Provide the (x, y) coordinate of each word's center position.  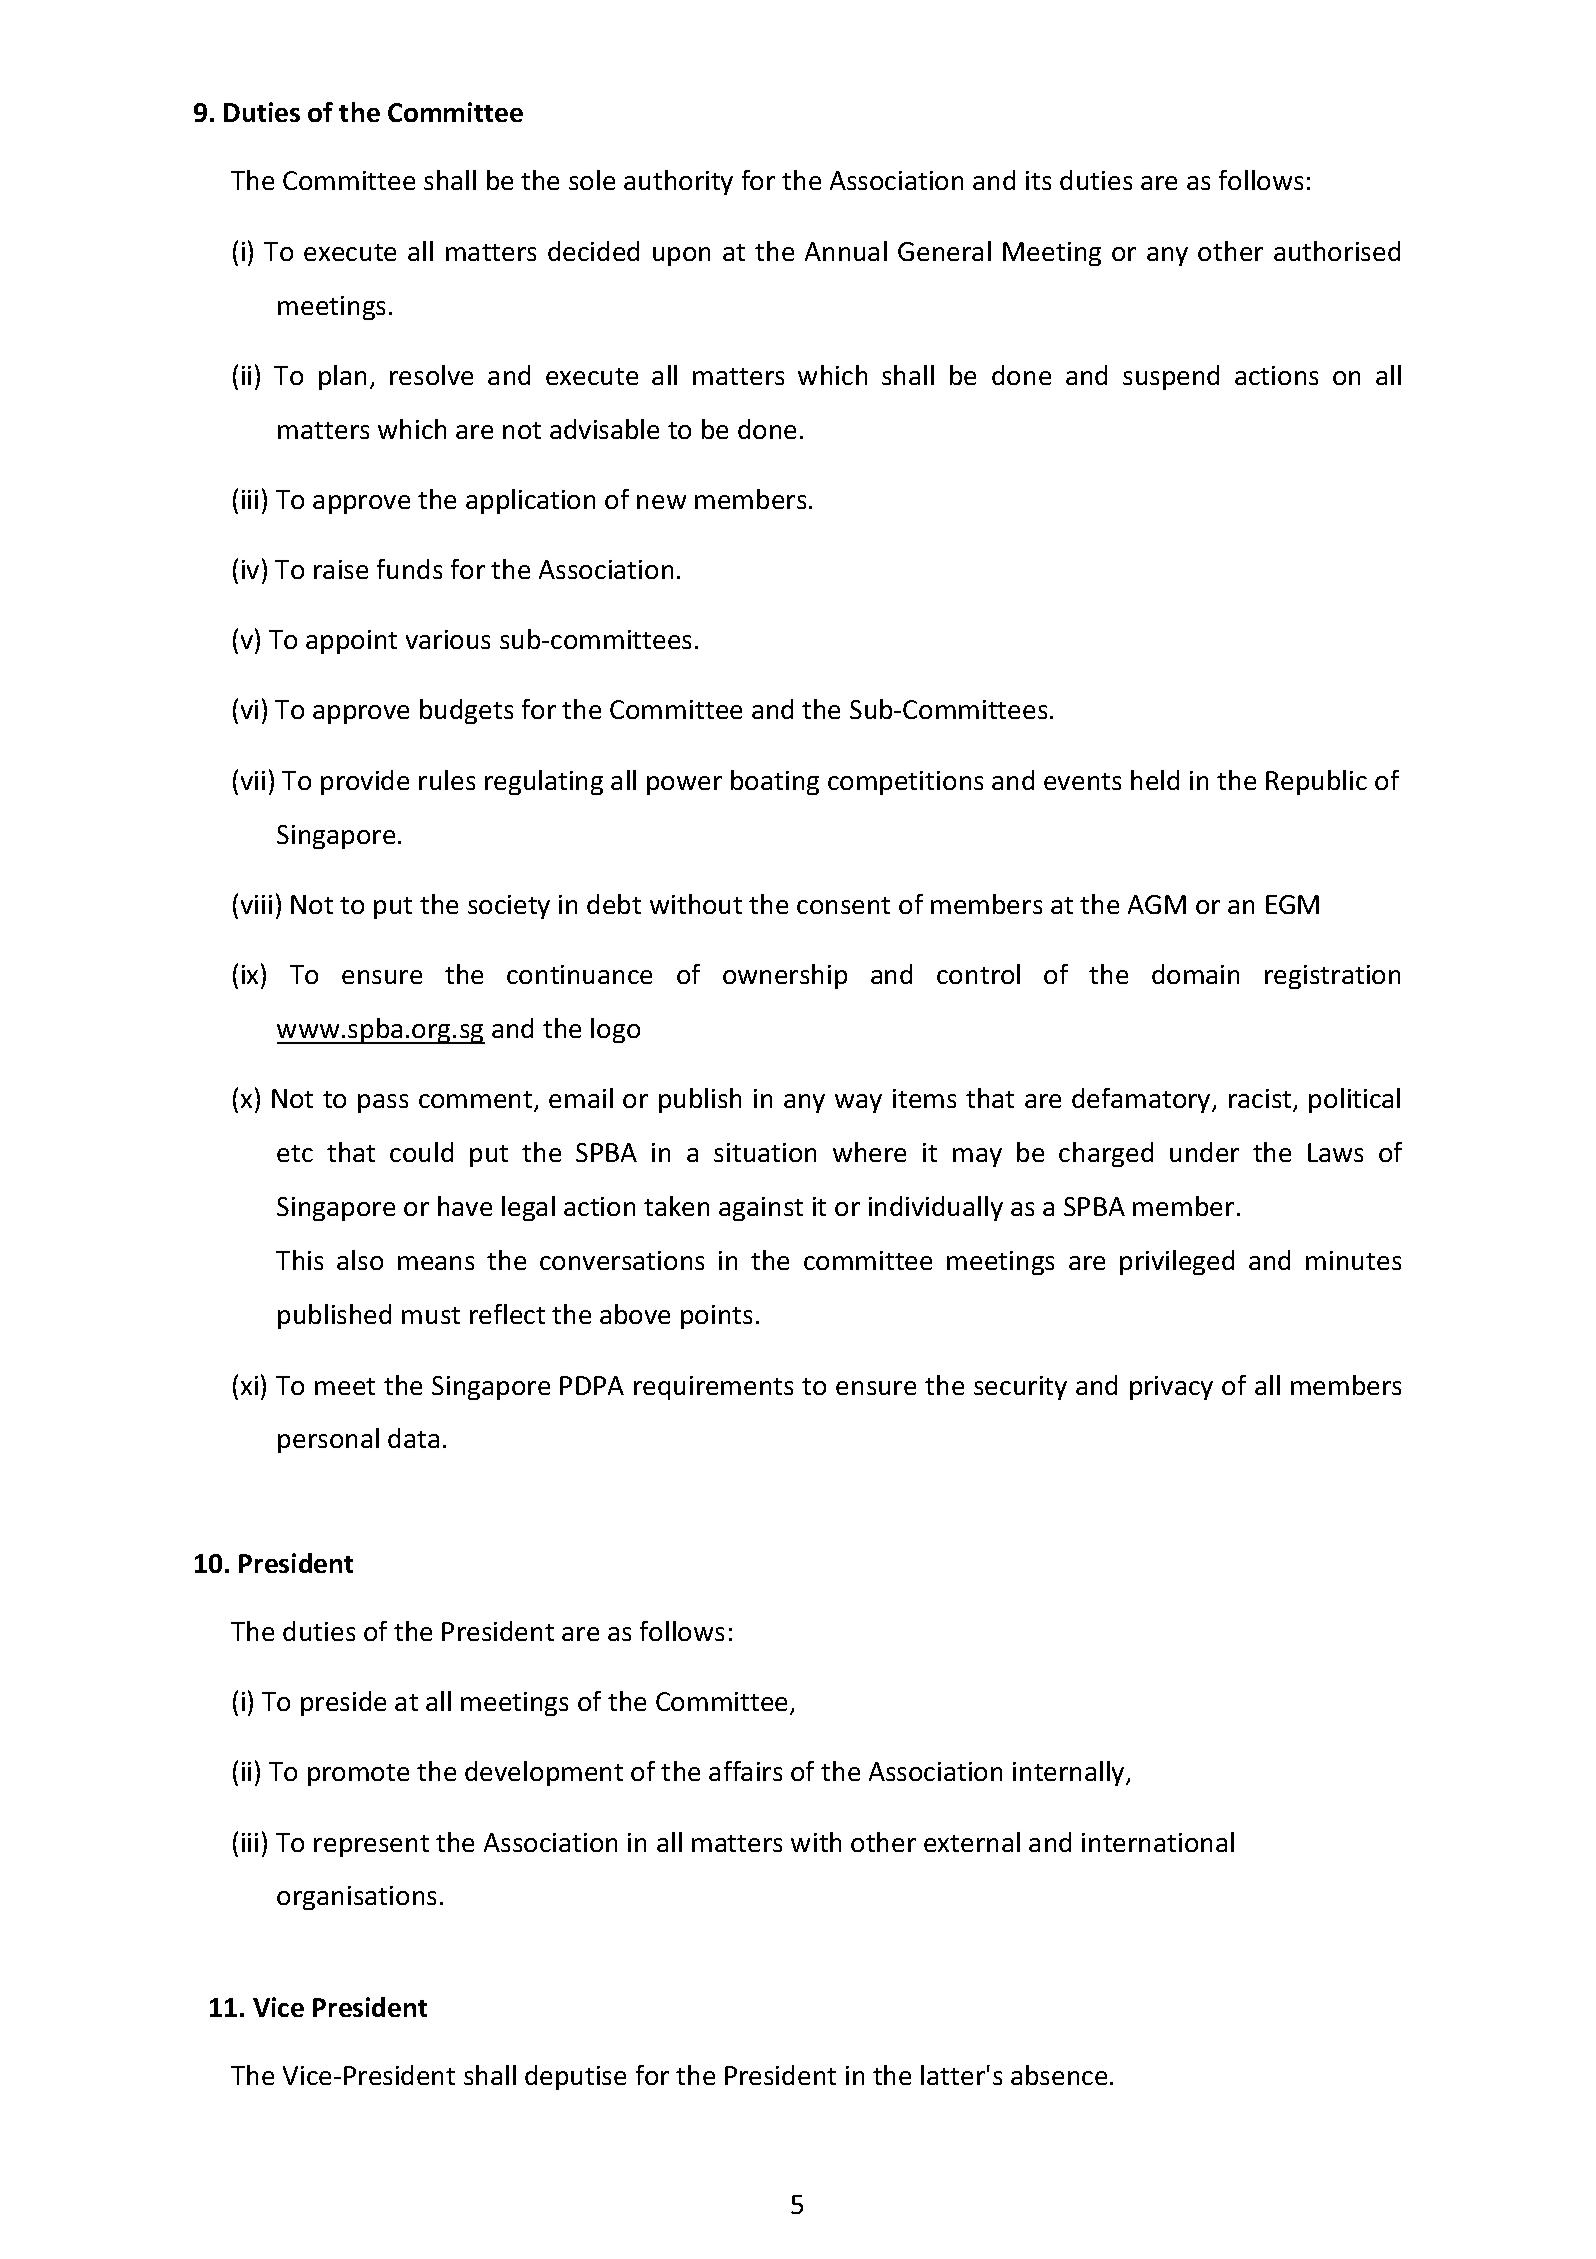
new (661, 502)
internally (1070, 1773)
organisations (356, 1898)
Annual (846, 251)
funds (409, 569)
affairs (745, 1771)
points (716, 1317)
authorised (1337, 251)
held (1155, 780)
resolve (431, 375)
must (431, 1315)
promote (358, 1775)
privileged (1177, 1262)
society (509, 907)
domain (1195, 974)
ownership (785, 976)
